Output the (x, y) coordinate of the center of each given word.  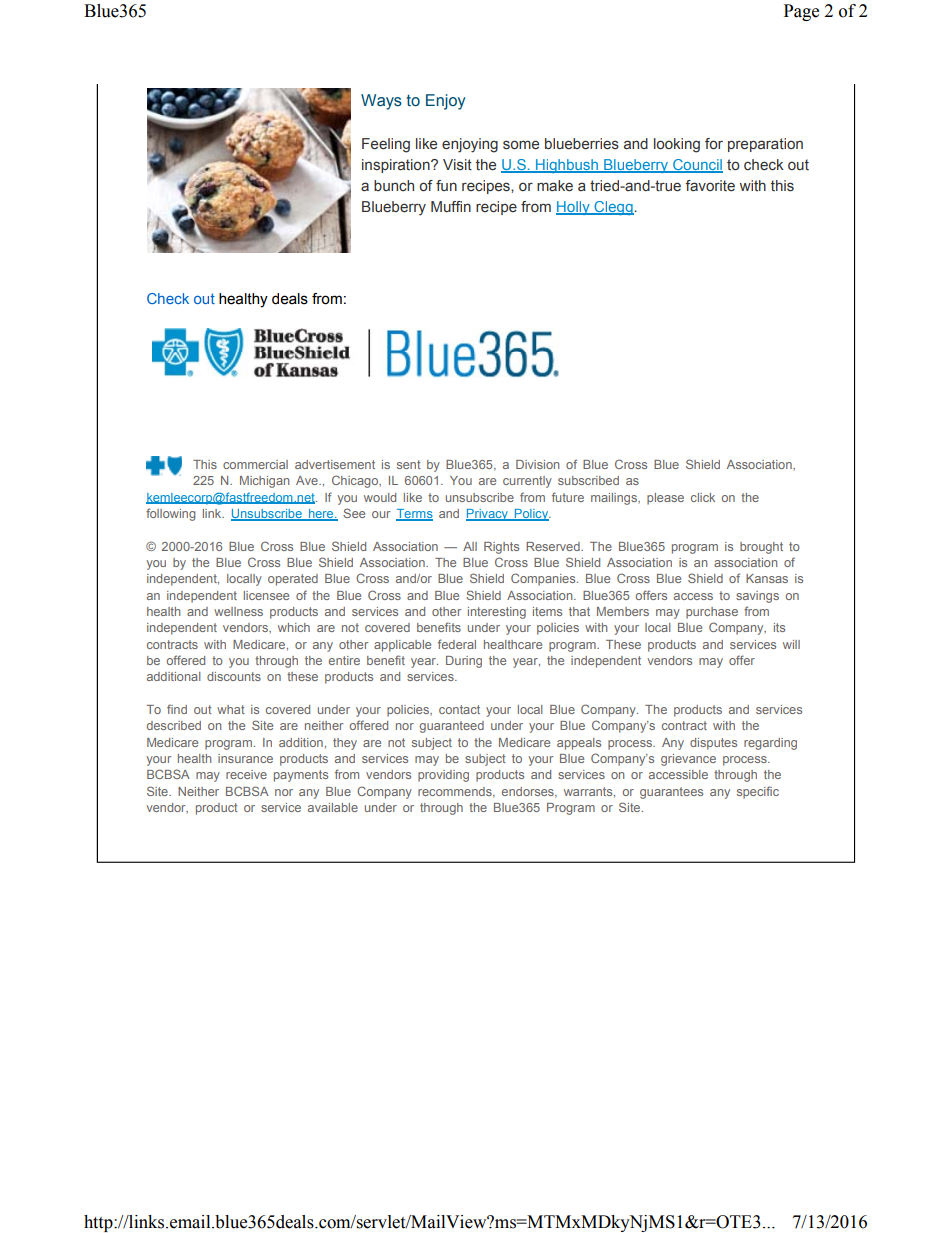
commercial (255, 464)
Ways (381, 102)
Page (801, 12)
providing (443, 776)
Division (537, 464)
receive (246, 774)
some (521, 145)
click (703, 497)
